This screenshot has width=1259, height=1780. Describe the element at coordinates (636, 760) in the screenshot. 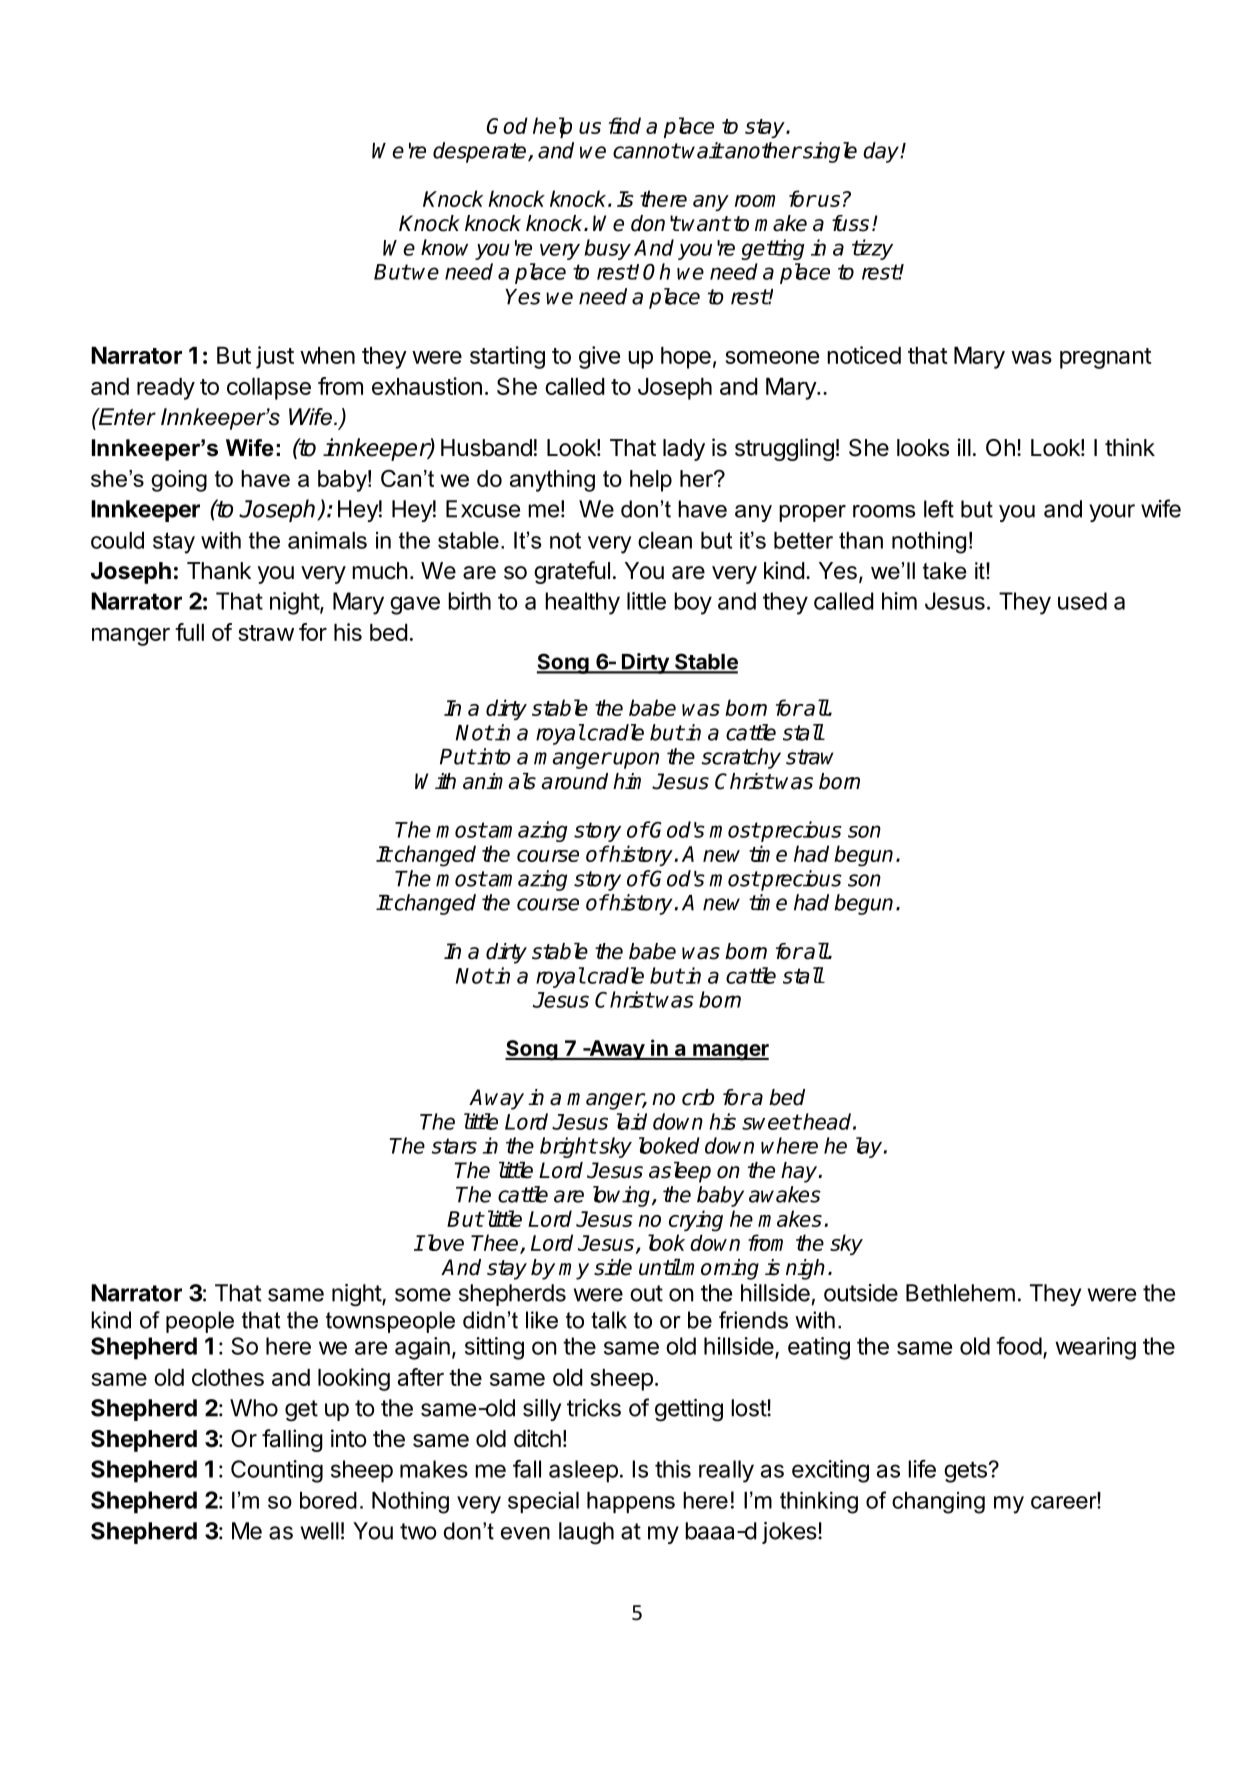

I see `upon` at that location.
